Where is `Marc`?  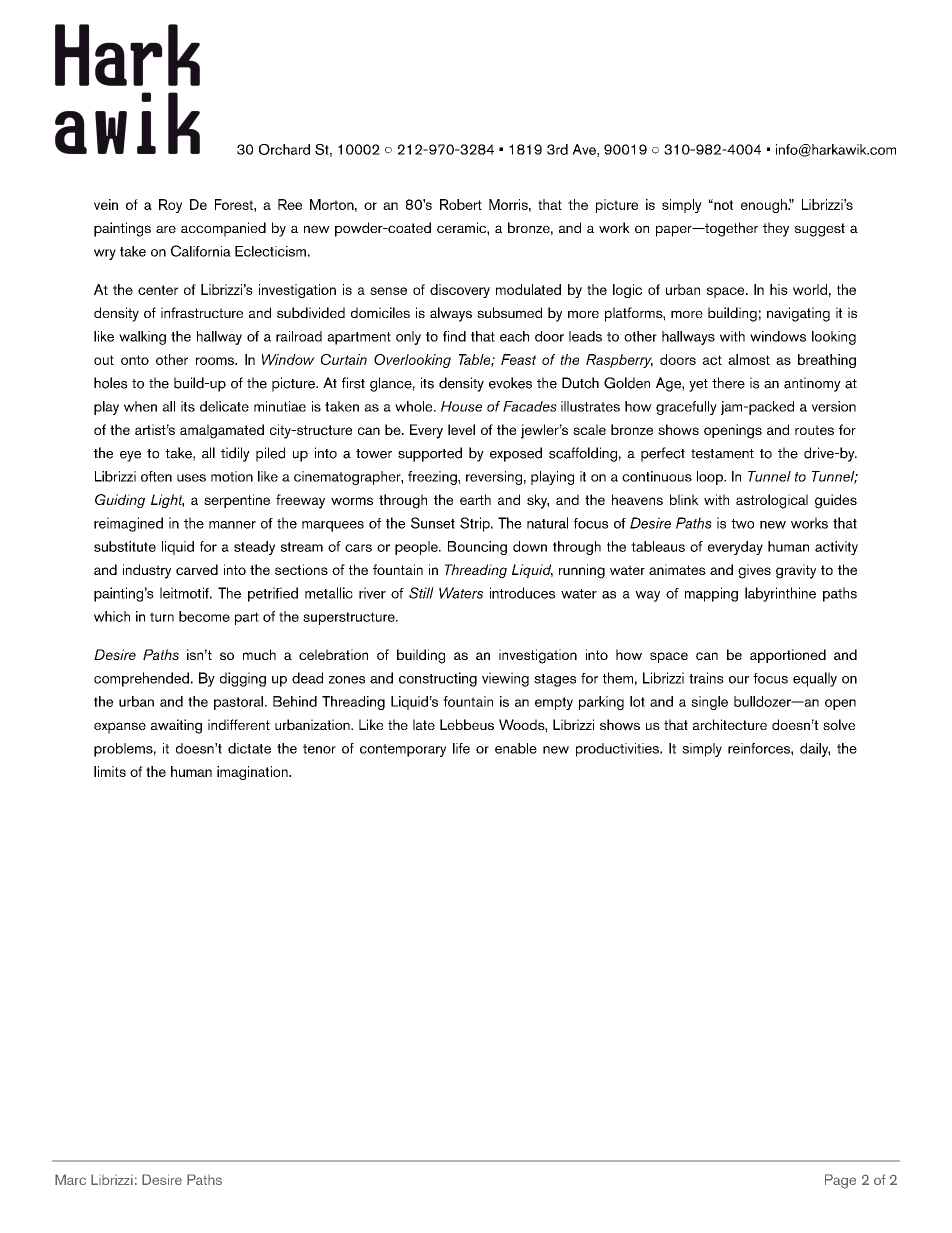
Marc is located at coordinates (70, 1179).
